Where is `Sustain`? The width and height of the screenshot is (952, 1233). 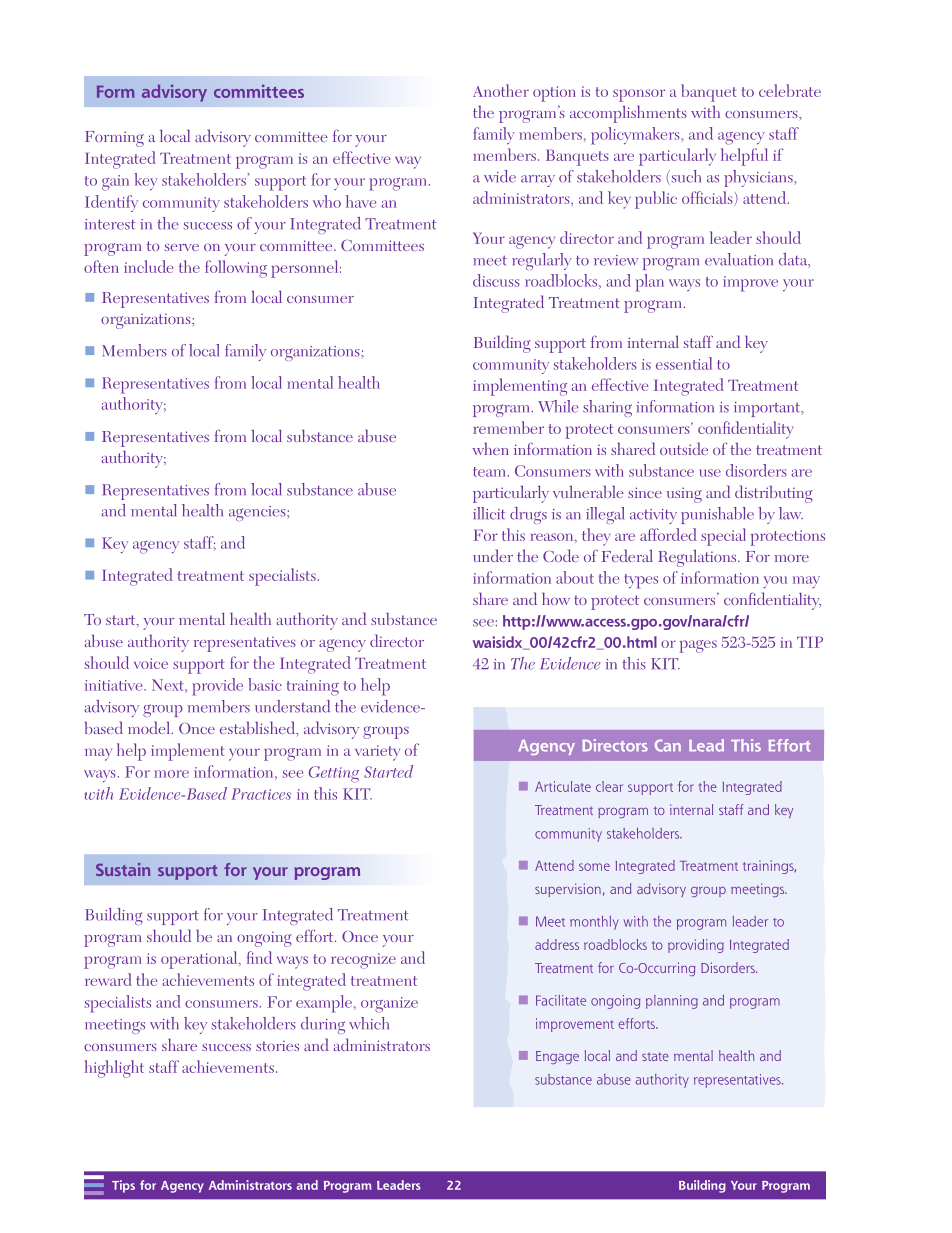
Sustain is located at coordinates (123, 869).
